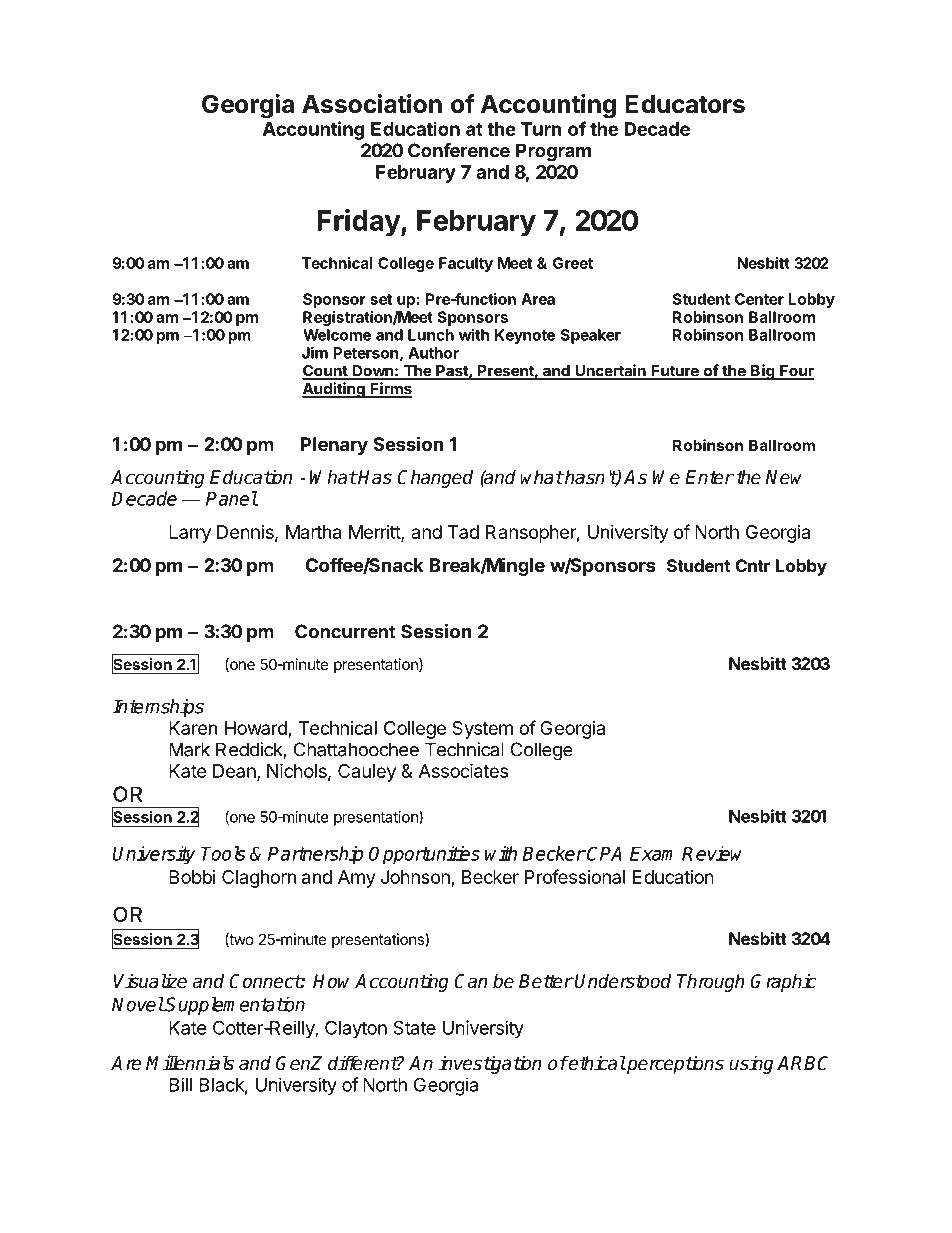  I want to click on Conference, so click(459, 150).
